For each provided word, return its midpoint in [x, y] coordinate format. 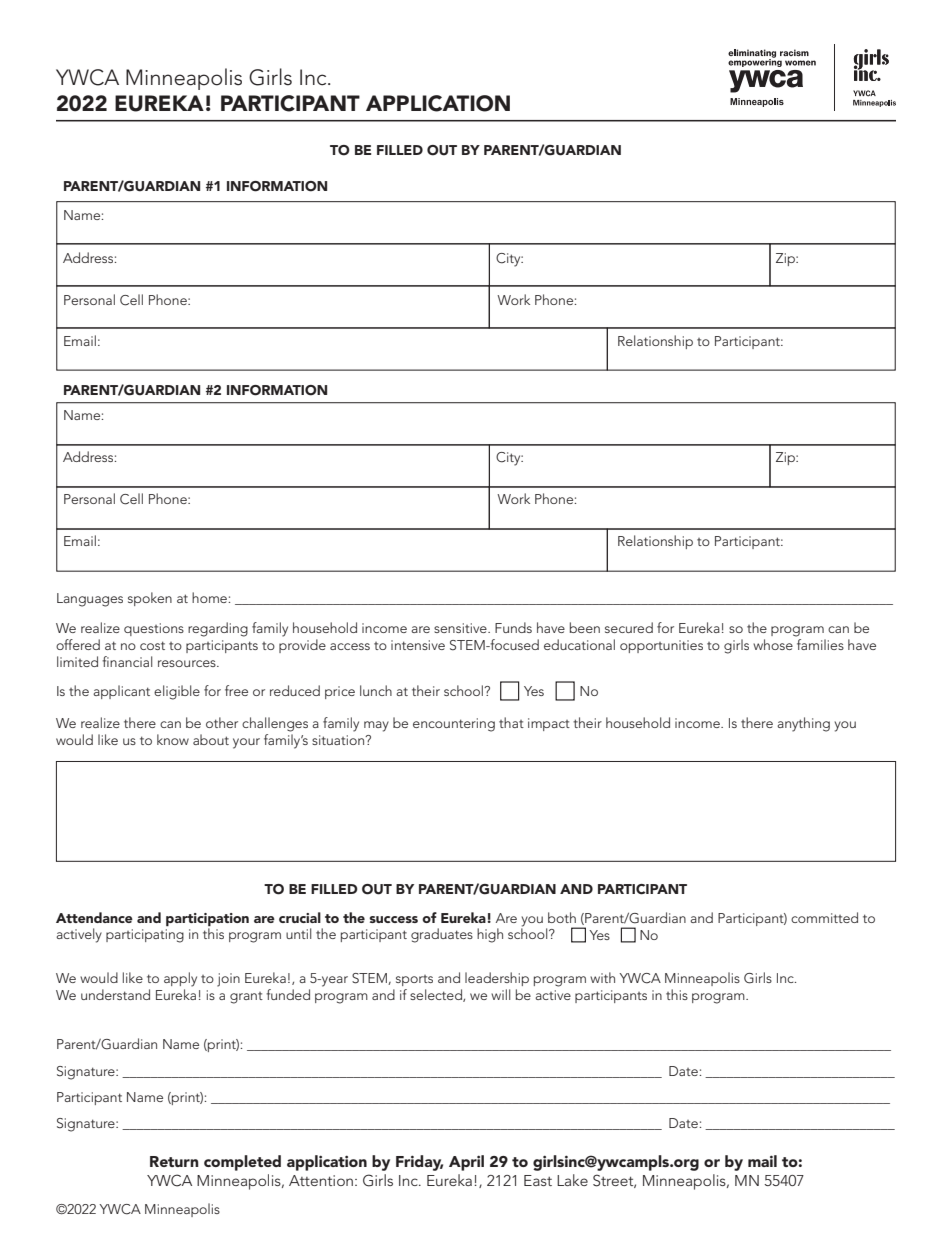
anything [803, 724]
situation [339, 740]
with [602, 977]
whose [773, 644]
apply [180, 979]
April [466, 1163]
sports [414, 980]
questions [154, 629]
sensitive [461, 628]
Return [174, 1161]
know [173, 739]
